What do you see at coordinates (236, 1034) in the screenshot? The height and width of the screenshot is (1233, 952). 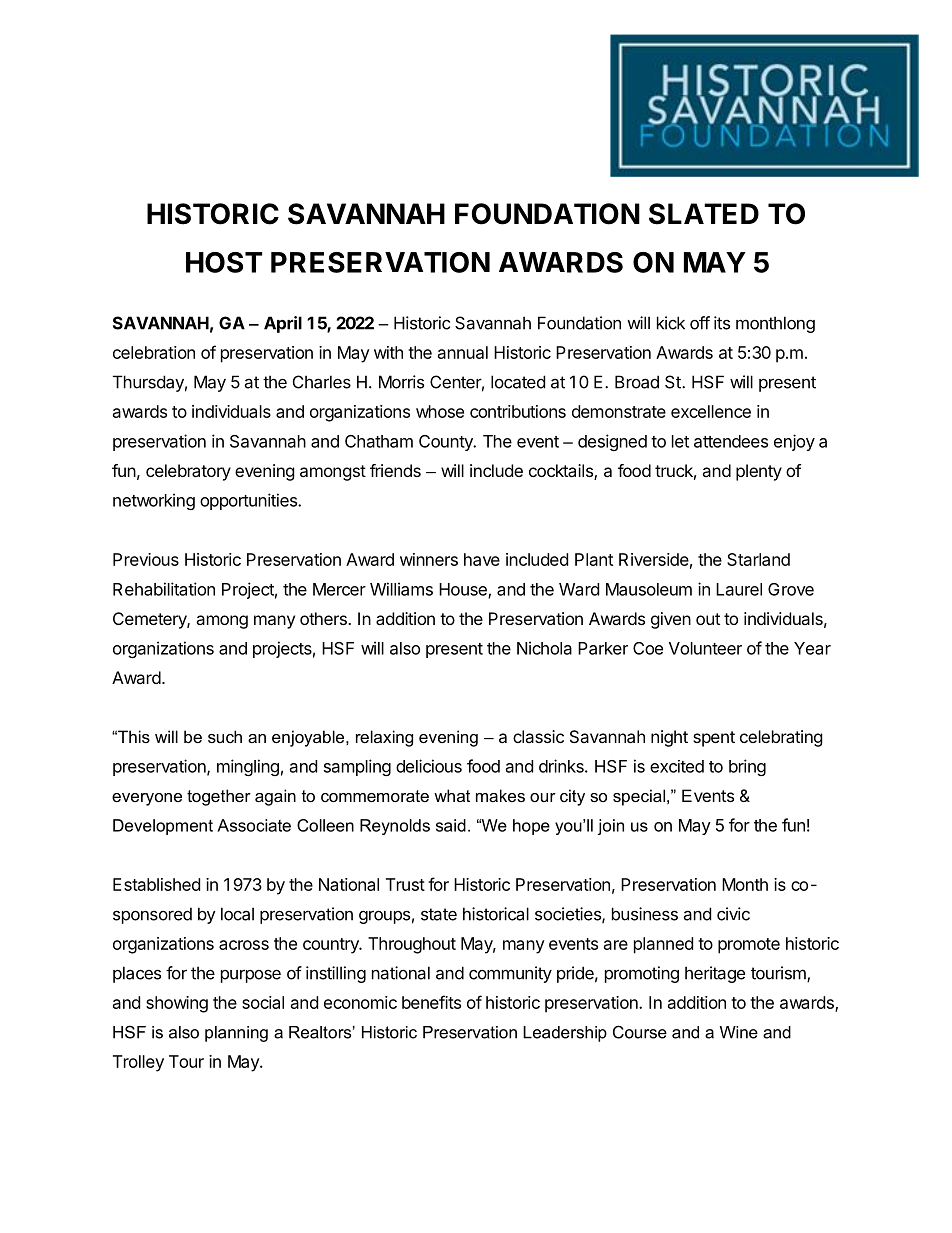 I see `planning` at bounding box center [236, 1034].
